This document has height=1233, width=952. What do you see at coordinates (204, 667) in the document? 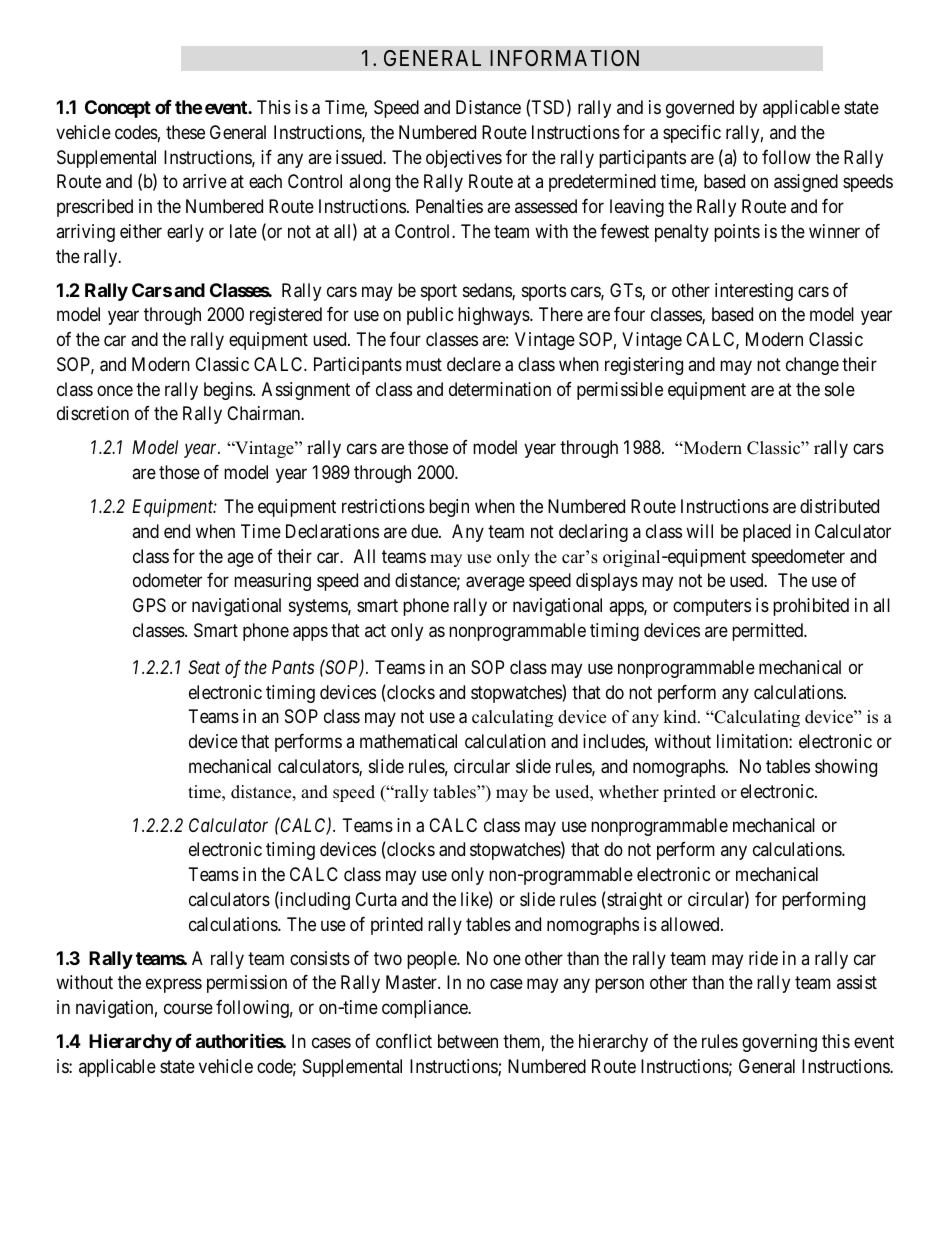
I see `Seat` at bounding box center [204, 667].
